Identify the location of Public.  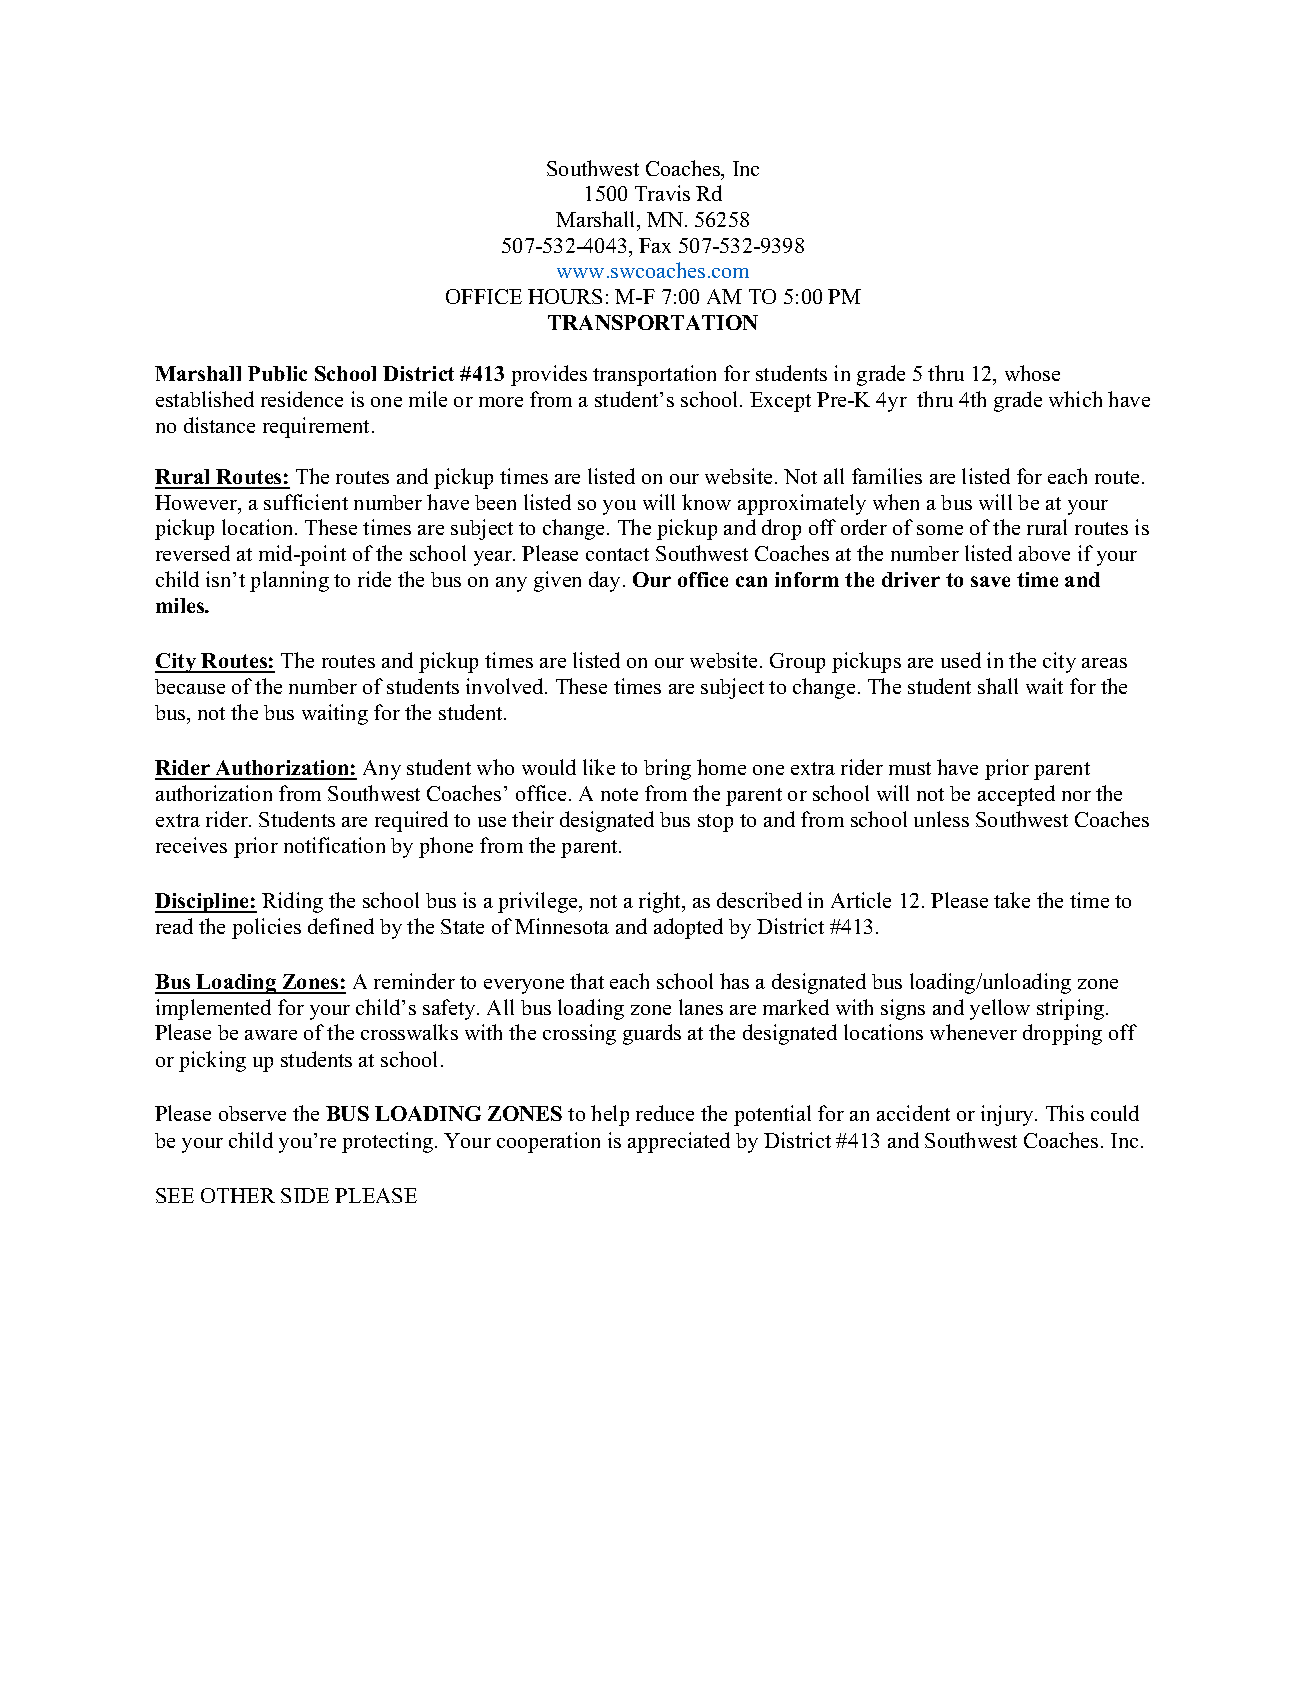
(277, 373).
